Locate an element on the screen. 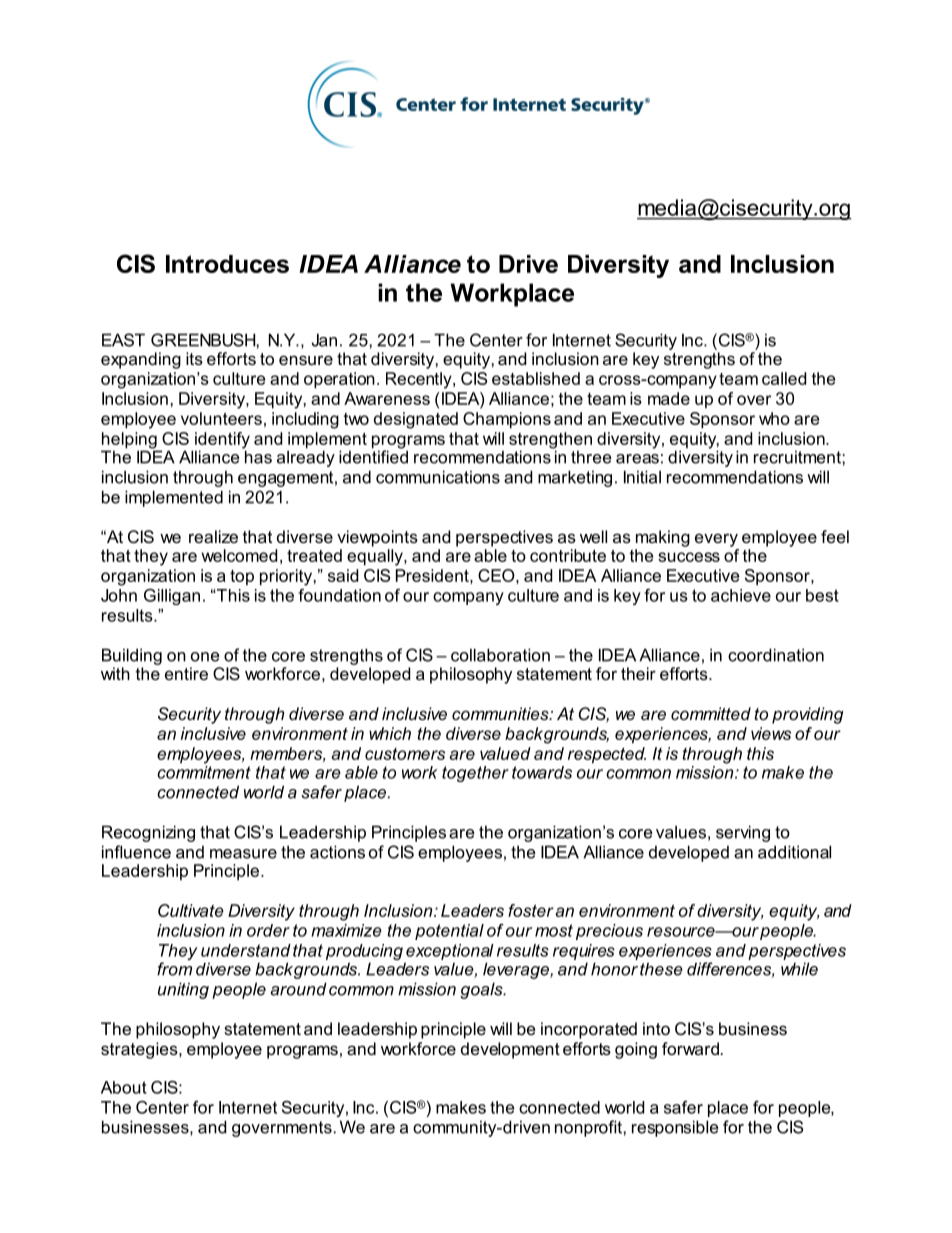 The width and height of the screenshot is (952, 1233). communities is located at coordinates (501, 713).
